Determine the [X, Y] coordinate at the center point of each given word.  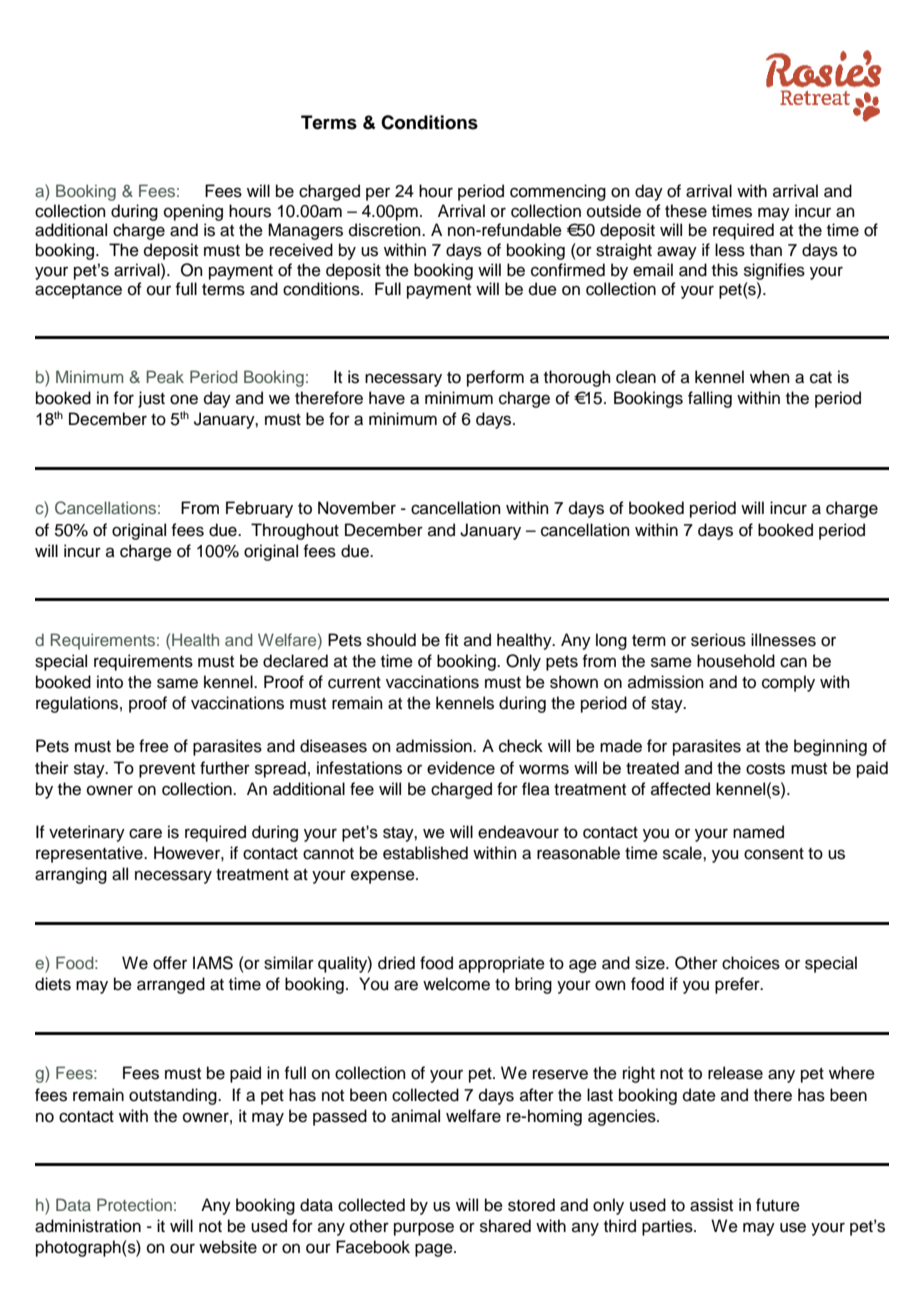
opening [193, 212]
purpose [424, 1229]
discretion [386, 230]
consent [774, 854]
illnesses [783, 640]
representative [90, 854]
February [259, 509]
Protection [134, 1204]
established [425, 853]
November [357, 508]
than [766, 250]
